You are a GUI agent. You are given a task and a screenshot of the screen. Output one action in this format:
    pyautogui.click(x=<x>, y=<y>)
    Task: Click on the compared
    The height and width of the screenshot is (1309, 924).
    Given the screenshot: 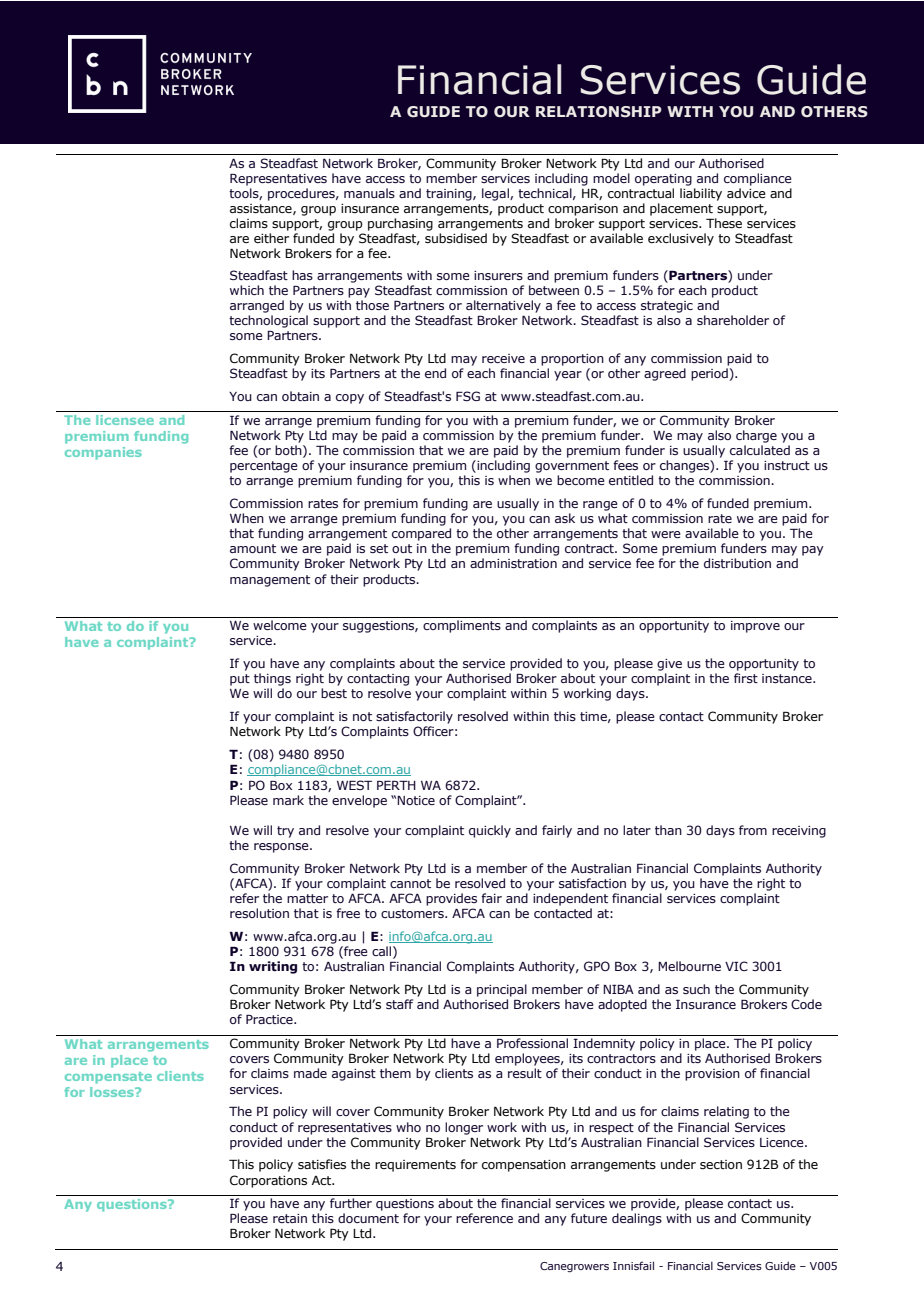 What is the action you would take?
    pyautogui.click(x=421, y=534)
